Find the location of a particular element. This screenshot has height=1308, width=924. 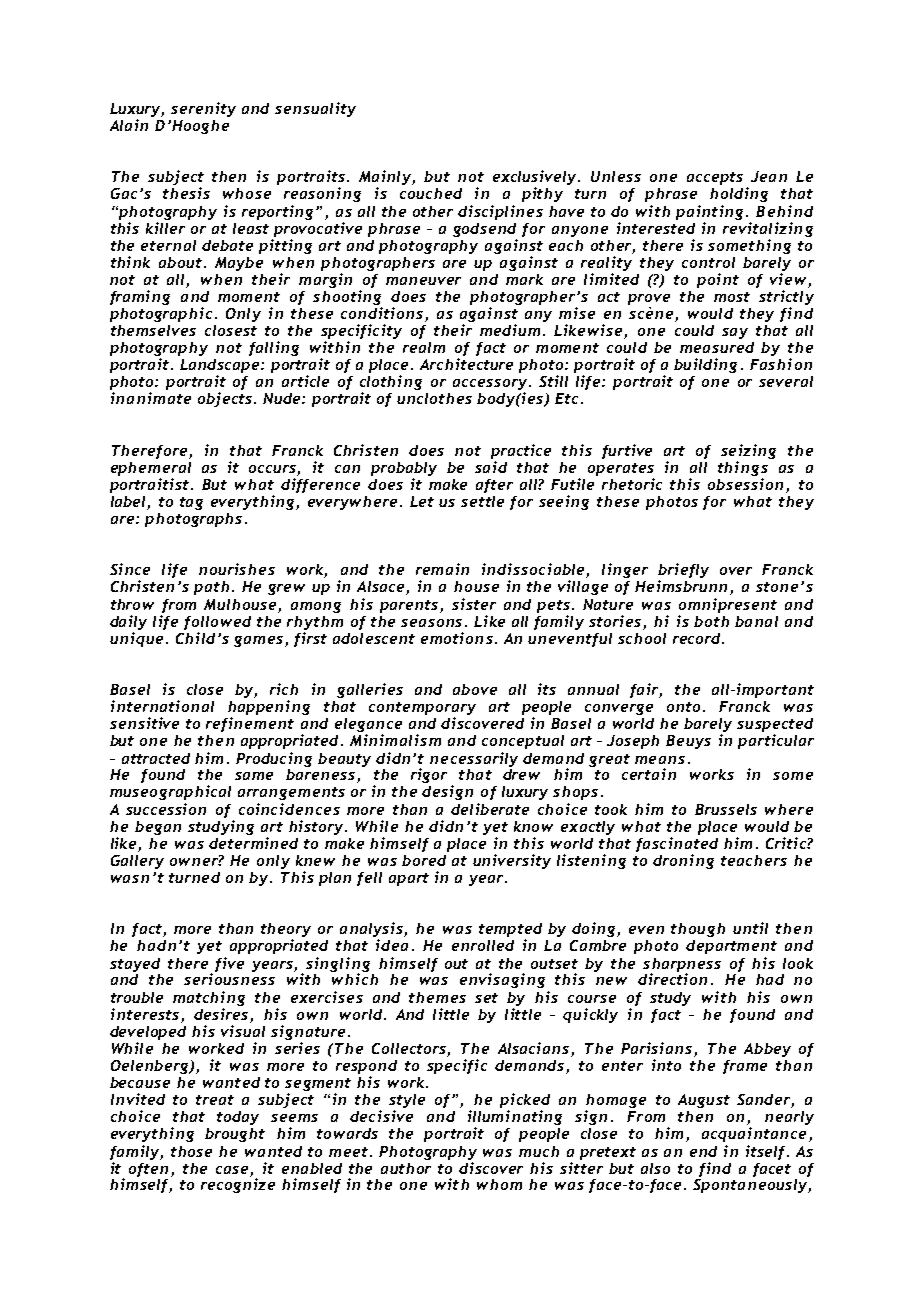

couched is located at coordinates (431, 193).
